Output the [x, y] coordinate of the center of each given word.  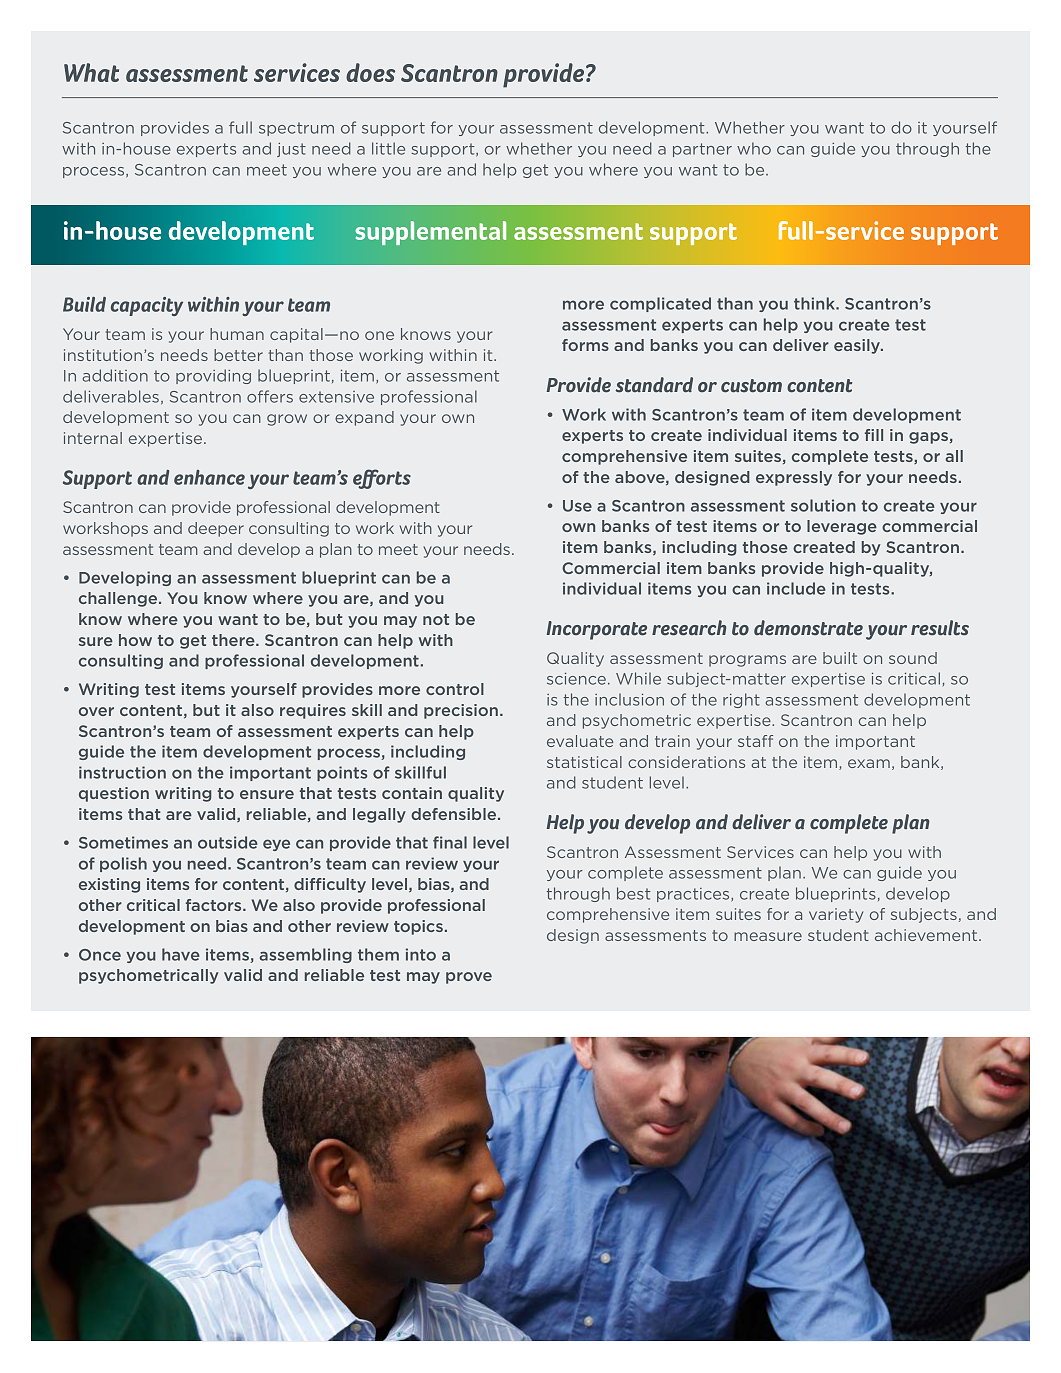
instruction [122, 772]
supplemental [430, 233]
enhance [209, 477]
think [815, 303]
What [91, 72]
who [754, 148]
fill [874, 435]
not [436, 619]
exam [869, 763]
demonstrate [808, 628]
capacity [147, 306]
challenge [119, 599]
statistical [584, 762]
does [370, 72]
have [181, 954]
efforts [382, 479]
